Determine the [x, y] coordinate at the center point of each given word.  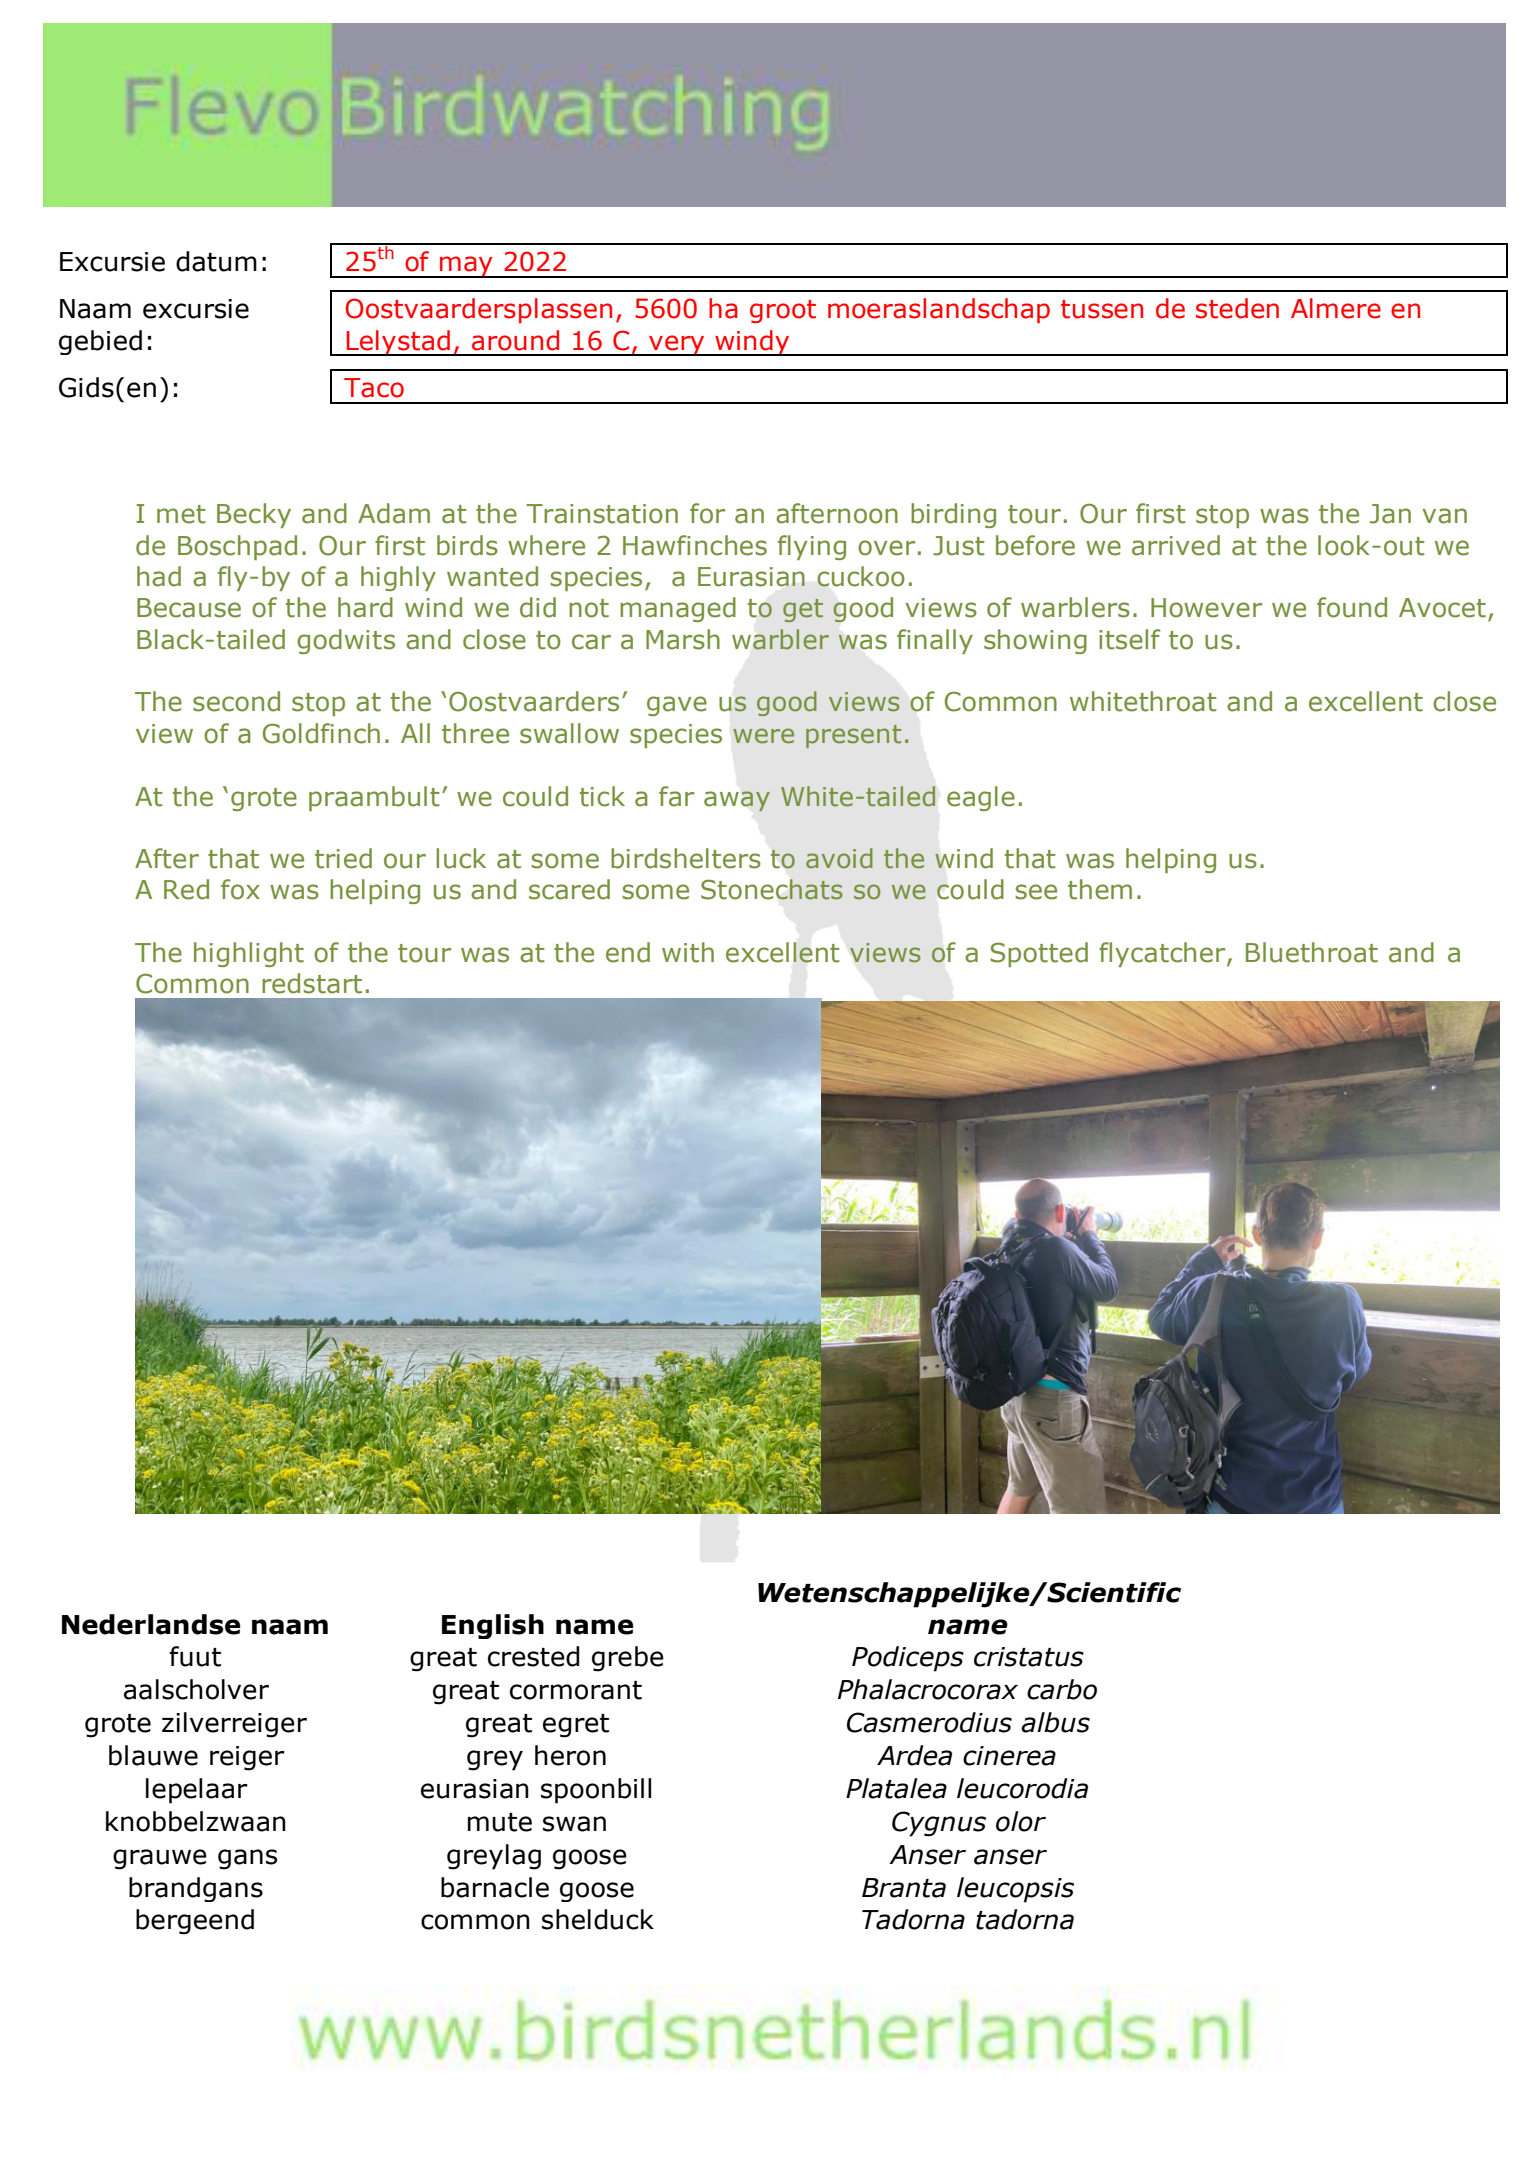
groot [783, 311]
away [737, 801]
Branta [904, 1888]
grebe [628, 1659]
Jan [1390, 514]
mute [500, 1822]
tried [343, 858]
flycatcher [1163, 954]
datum [216, 261]
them [1100, 889]
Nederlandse [151, 1624]
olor [1021, 1821]
